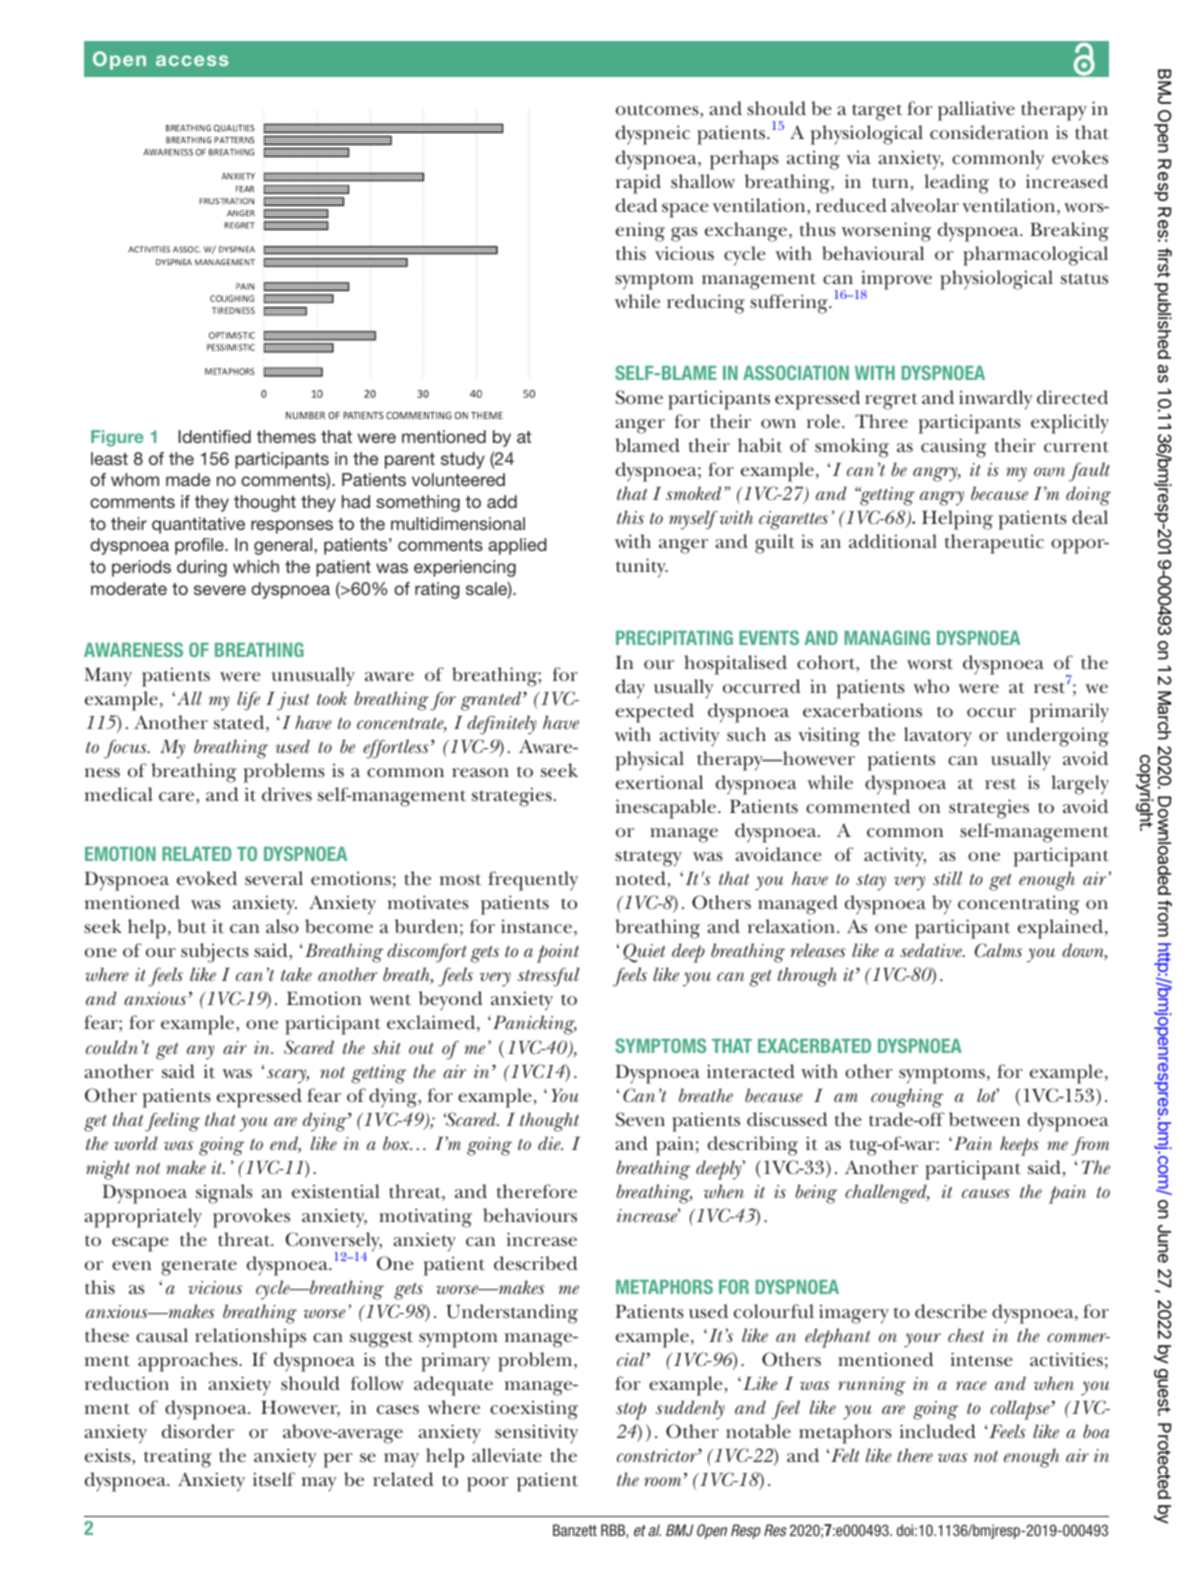 The image size is (1193, 1591). What do you see at coordinates (136, 1143) in the image?
I see `world` at bounding box center [136, 1143].
